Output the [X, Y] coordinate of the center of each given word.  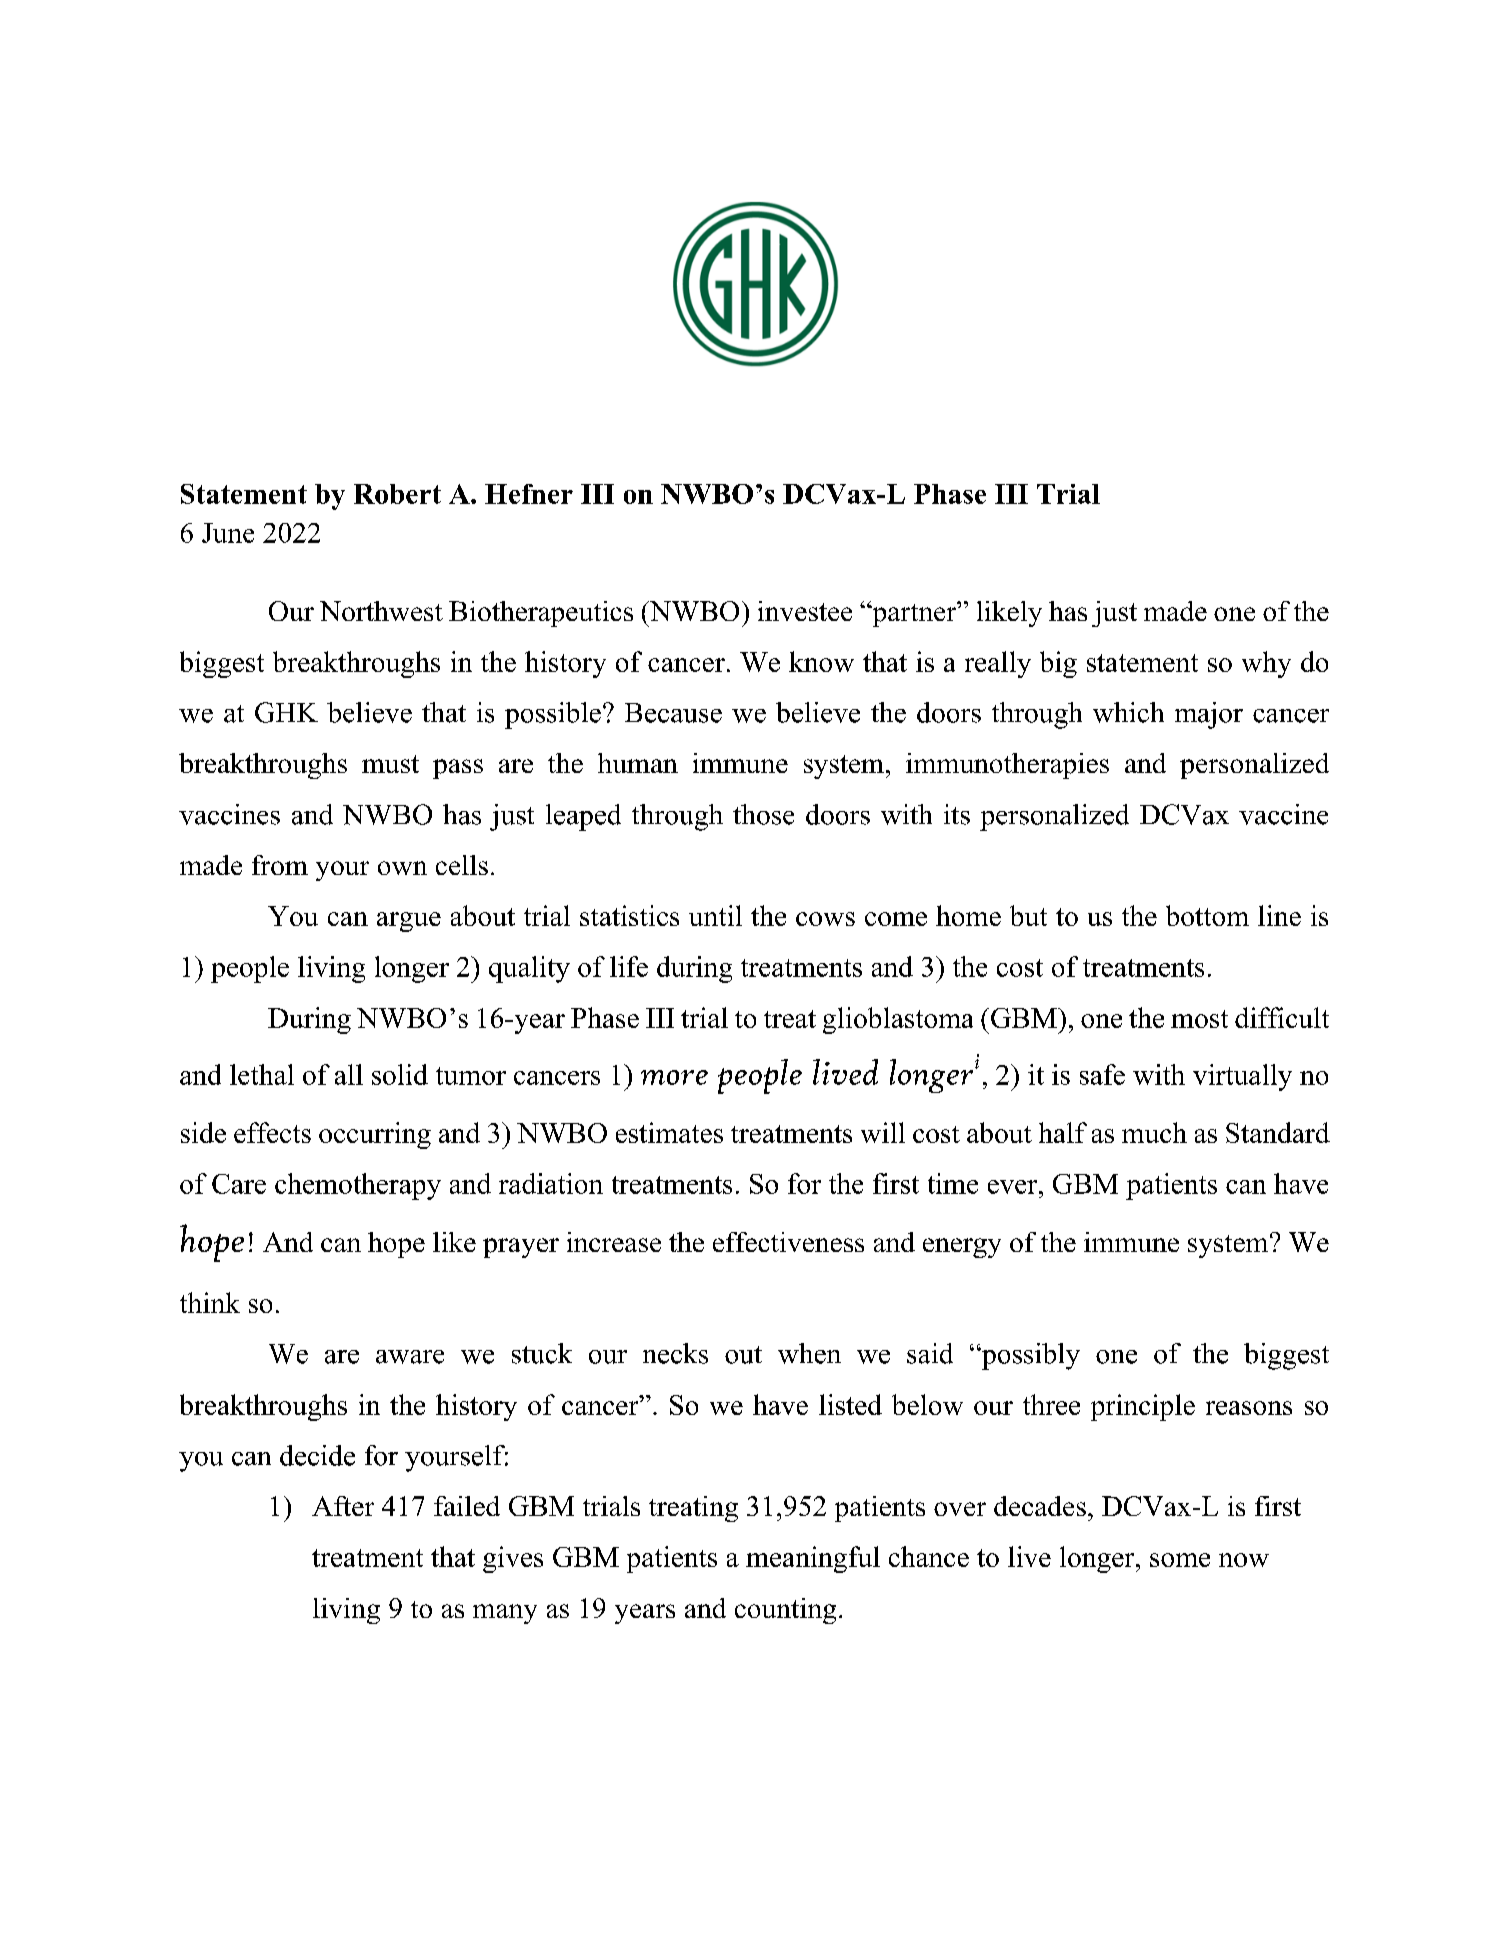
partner [914, 614]
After [343, 1506]
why [1266, 664]
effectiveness [788, 1242]
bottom [1207, 915]
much [1154, 1132]
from [280, 865]
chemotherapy [358, 1186]
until [715, 915]
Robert [397, 494]
